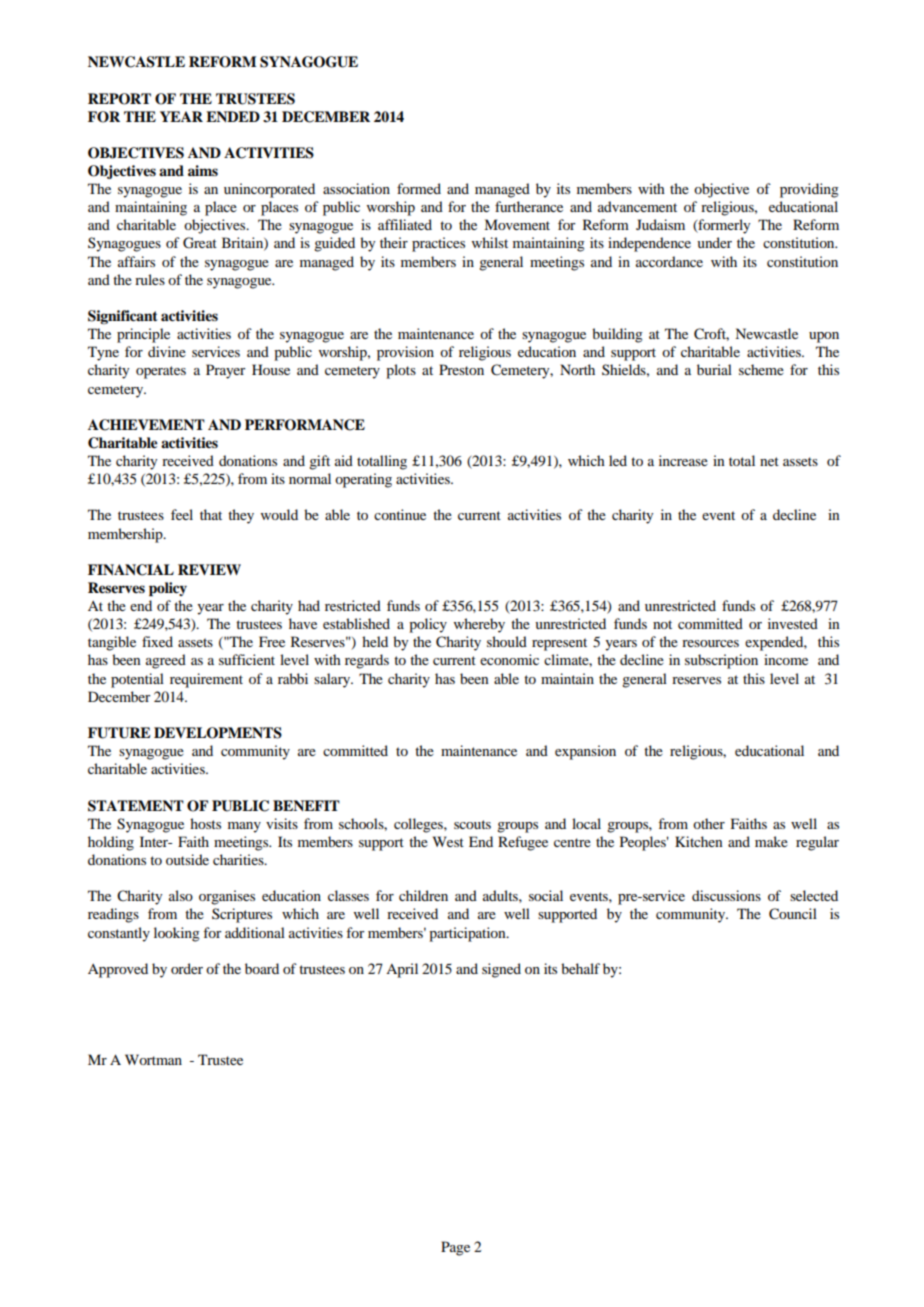 The height and width of the document is (1307, 924). Describe the element at coordinates (187, 859) in the document. I see `outside` at that location.
